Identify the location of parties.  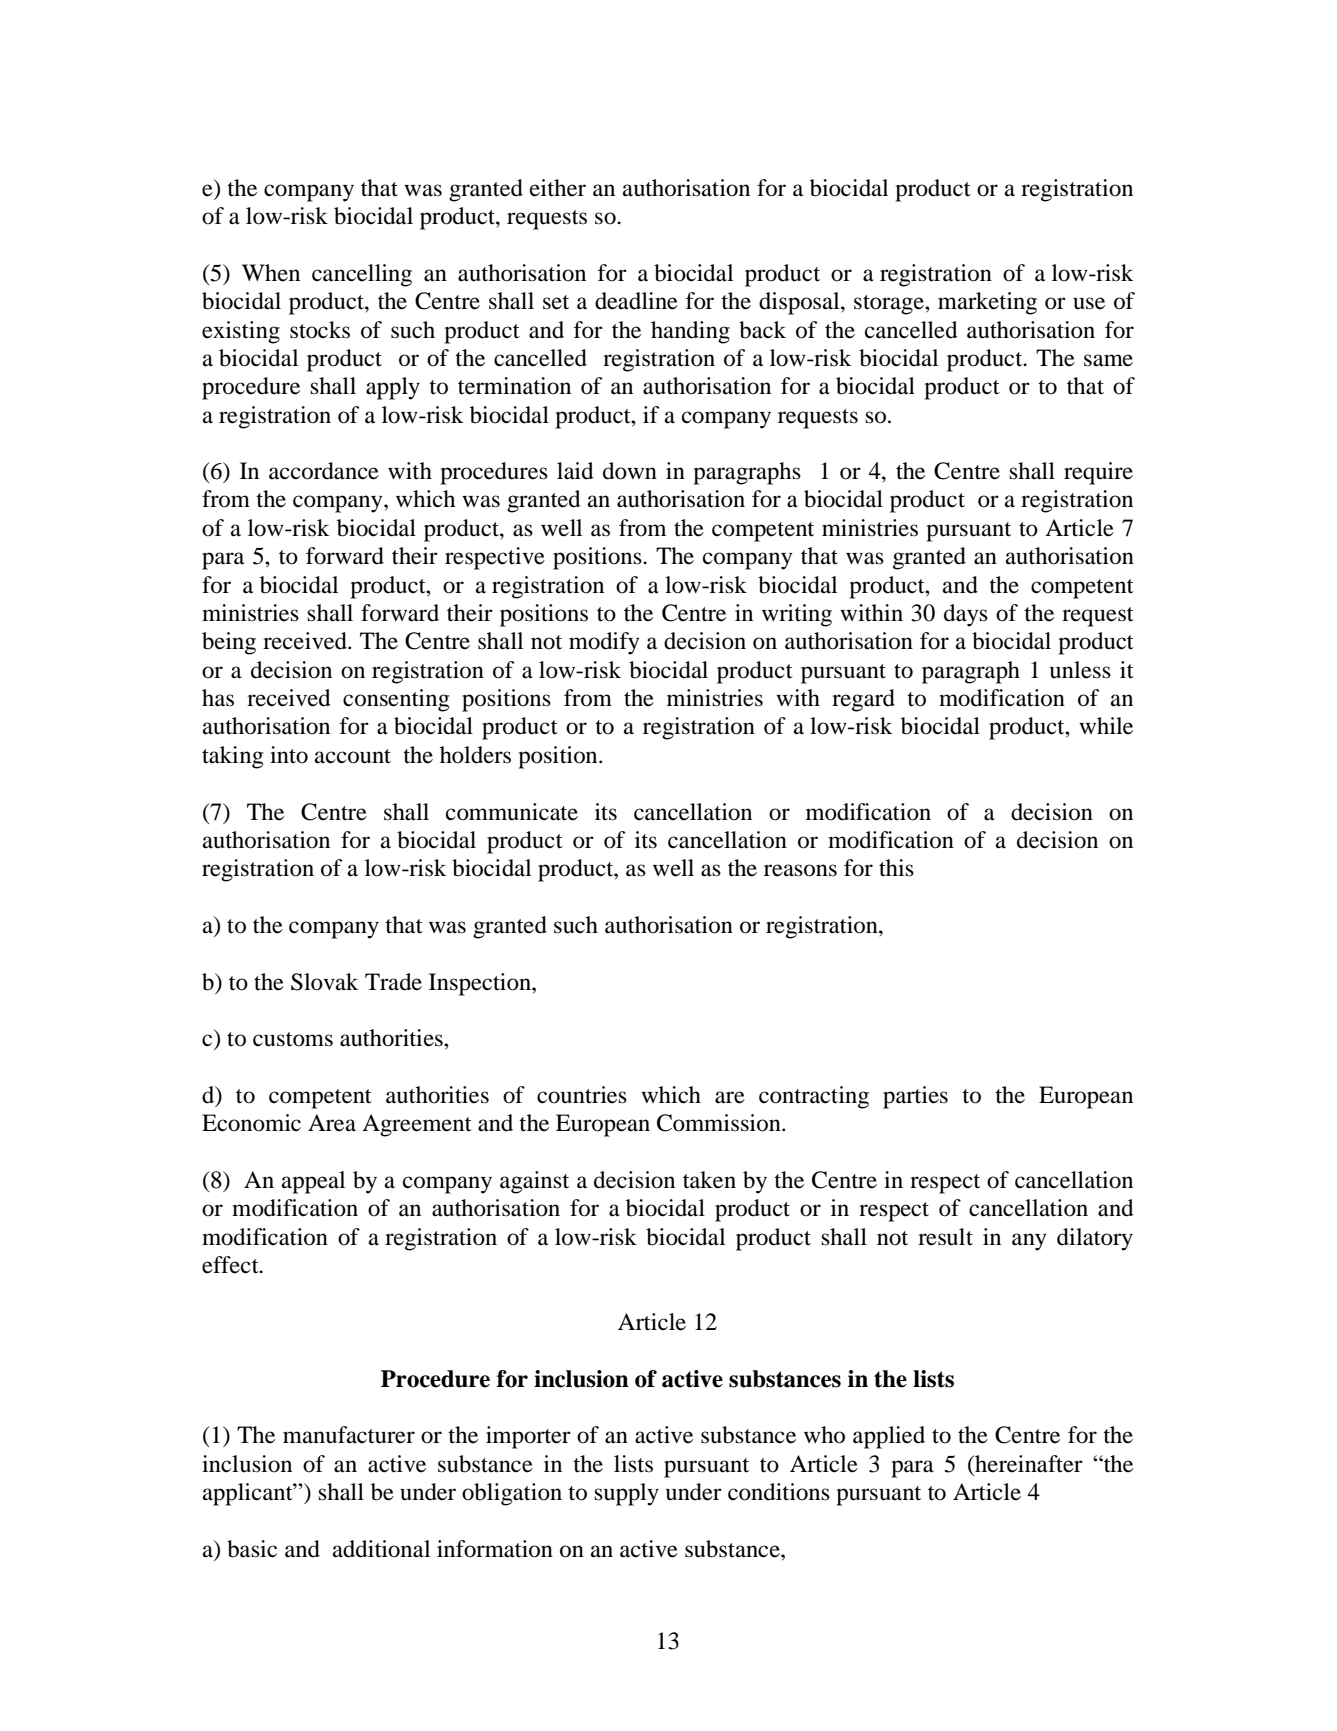
(915, 1097).
